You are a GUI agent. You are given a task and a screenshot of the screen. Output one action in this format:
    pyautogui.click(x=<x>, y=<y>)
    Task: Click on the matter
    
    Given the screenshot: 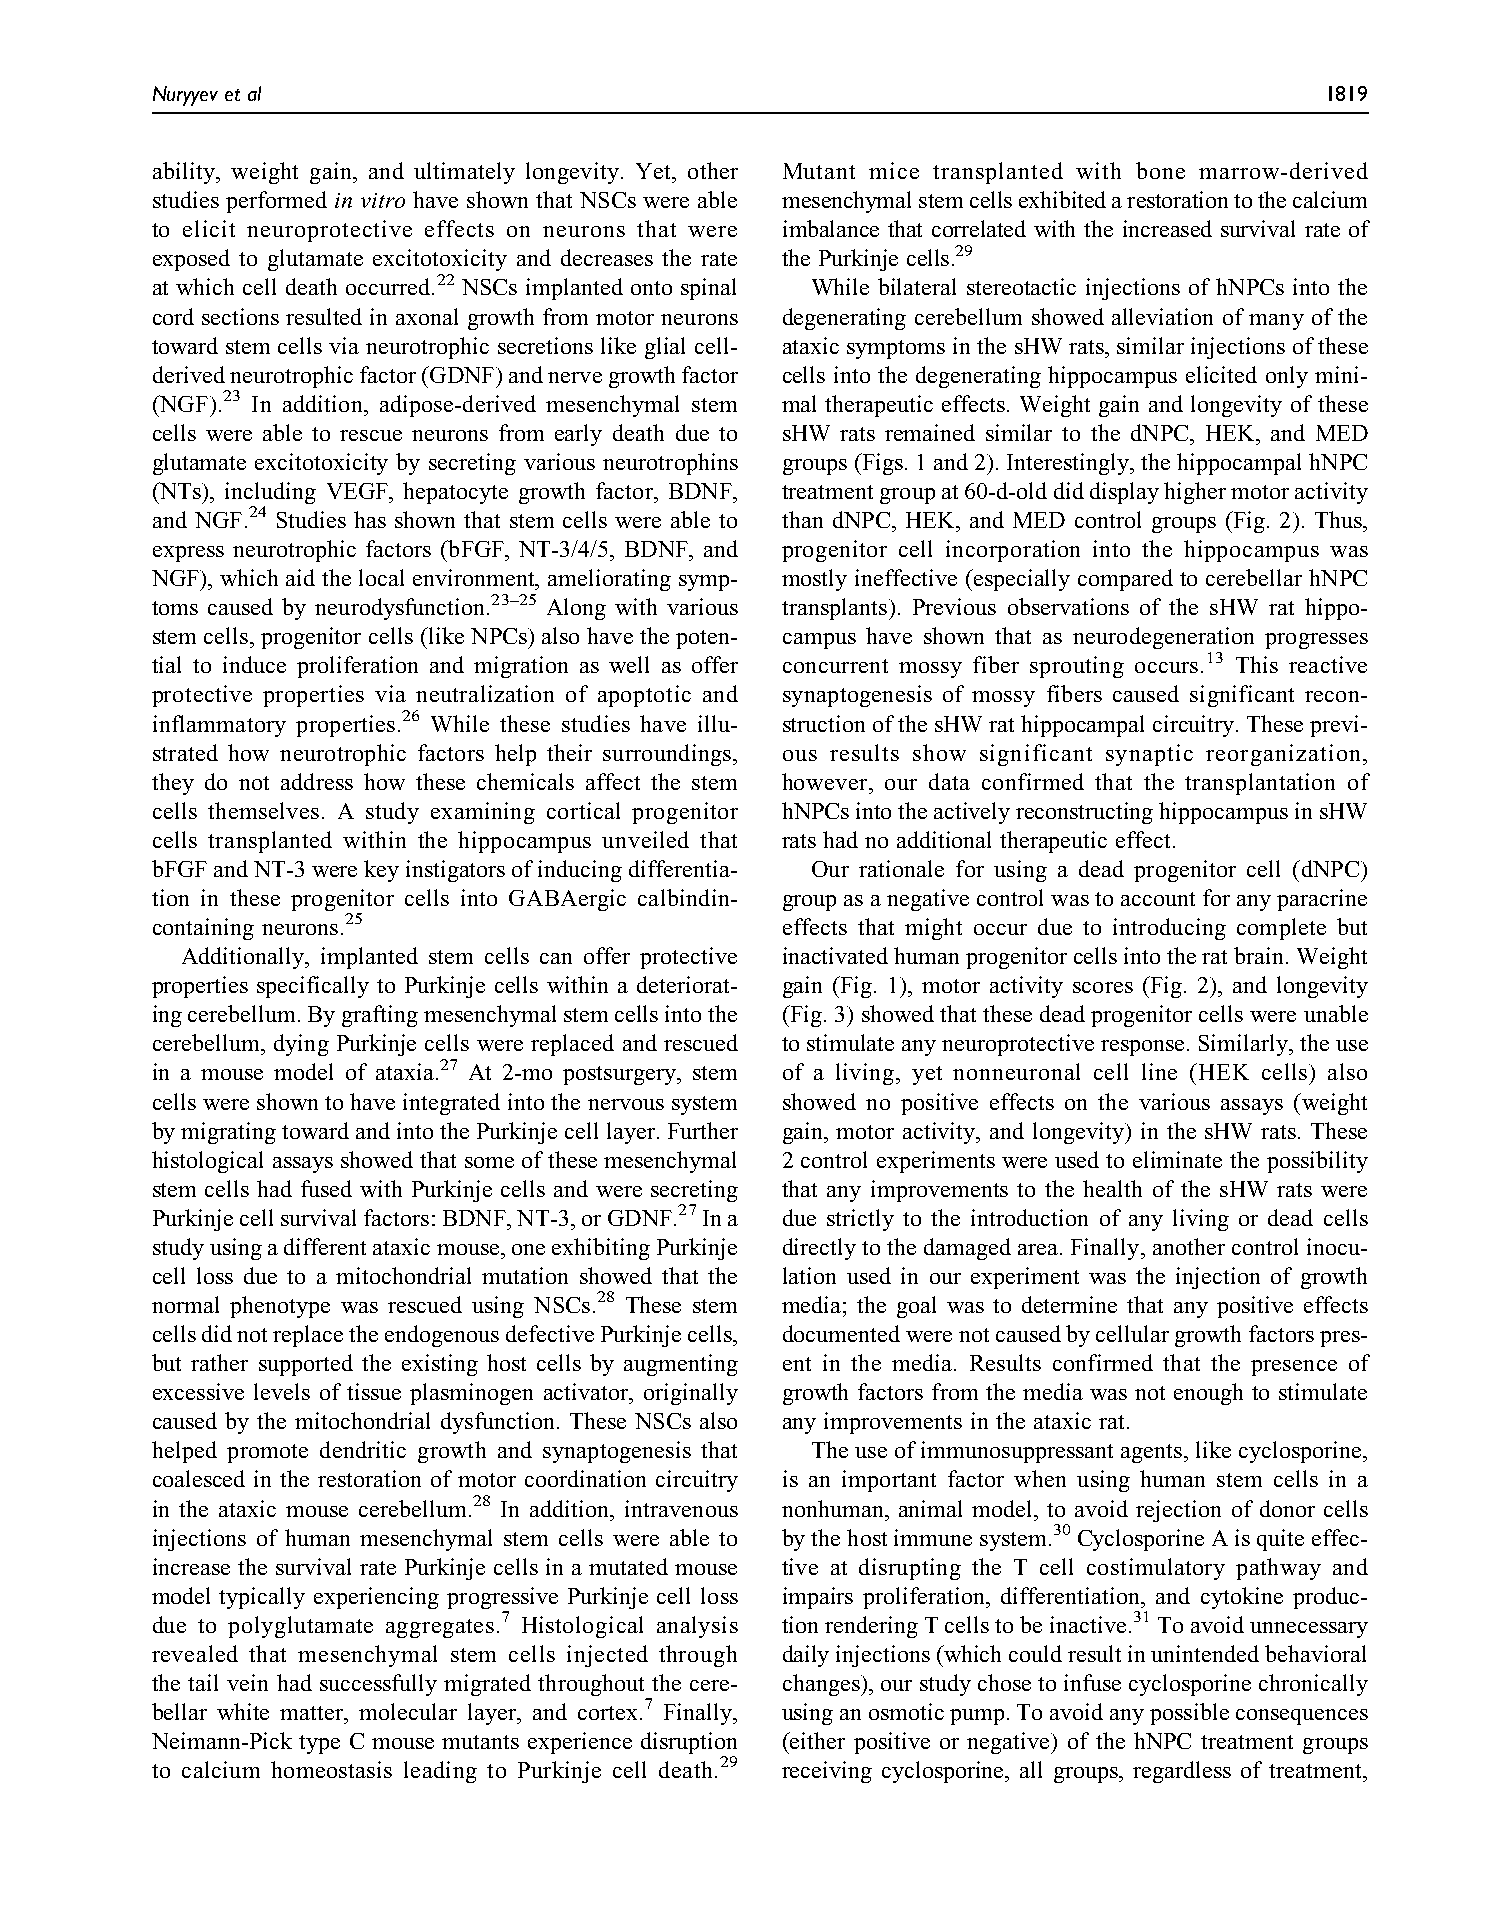 What is the action you would take?
    pyautogui.click(x=313, y=1713)
